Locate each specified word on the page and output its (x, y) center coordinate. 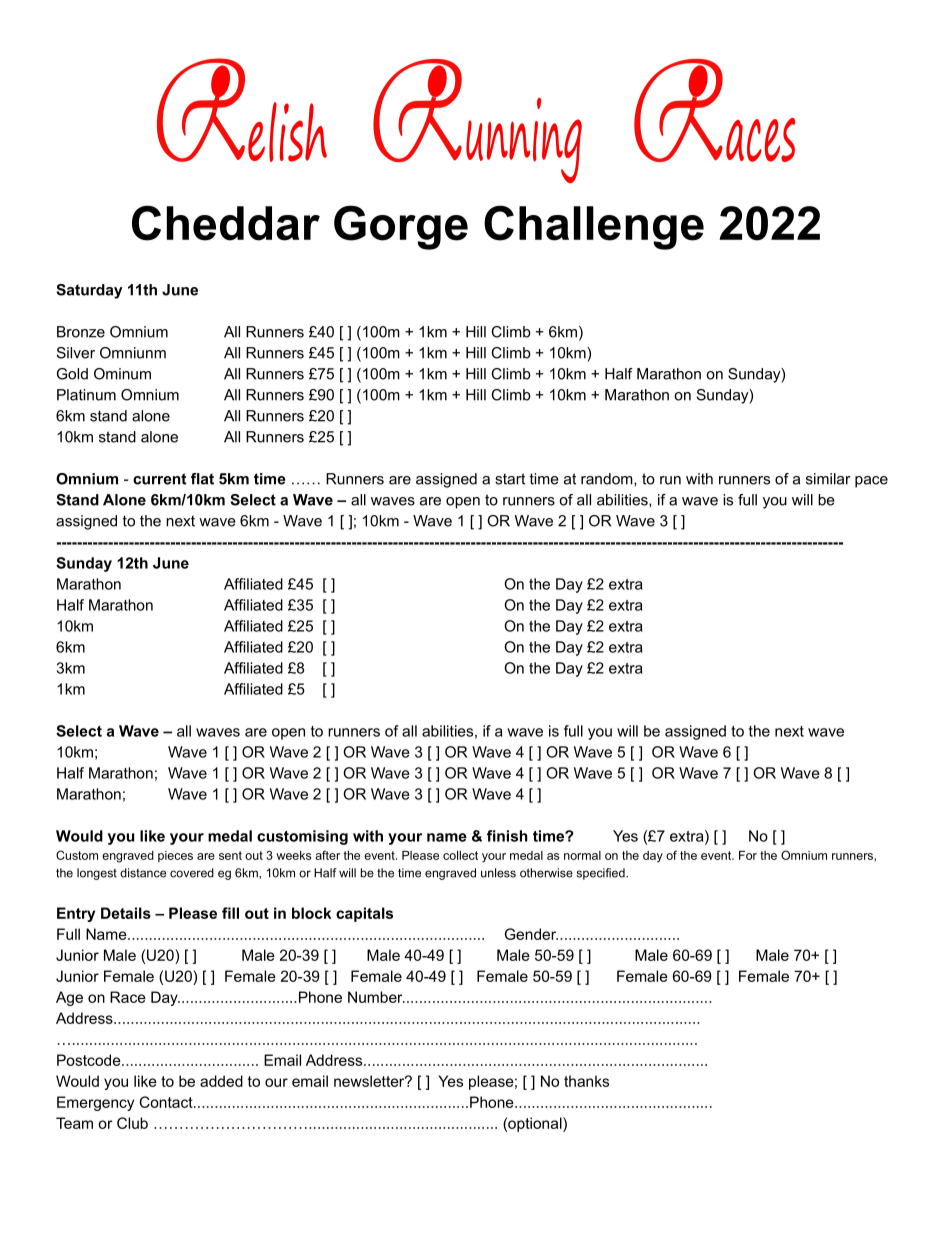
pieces (175, 856)
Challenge (594, 227)
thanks (586, 1081)
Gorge (401, 227)
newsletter (370, 1081)
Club (132, 1123)
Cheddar (226, 223)
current (159, 479)
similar (828, 479)
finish (507, 836)
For (748, 855)
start (510, 479)
